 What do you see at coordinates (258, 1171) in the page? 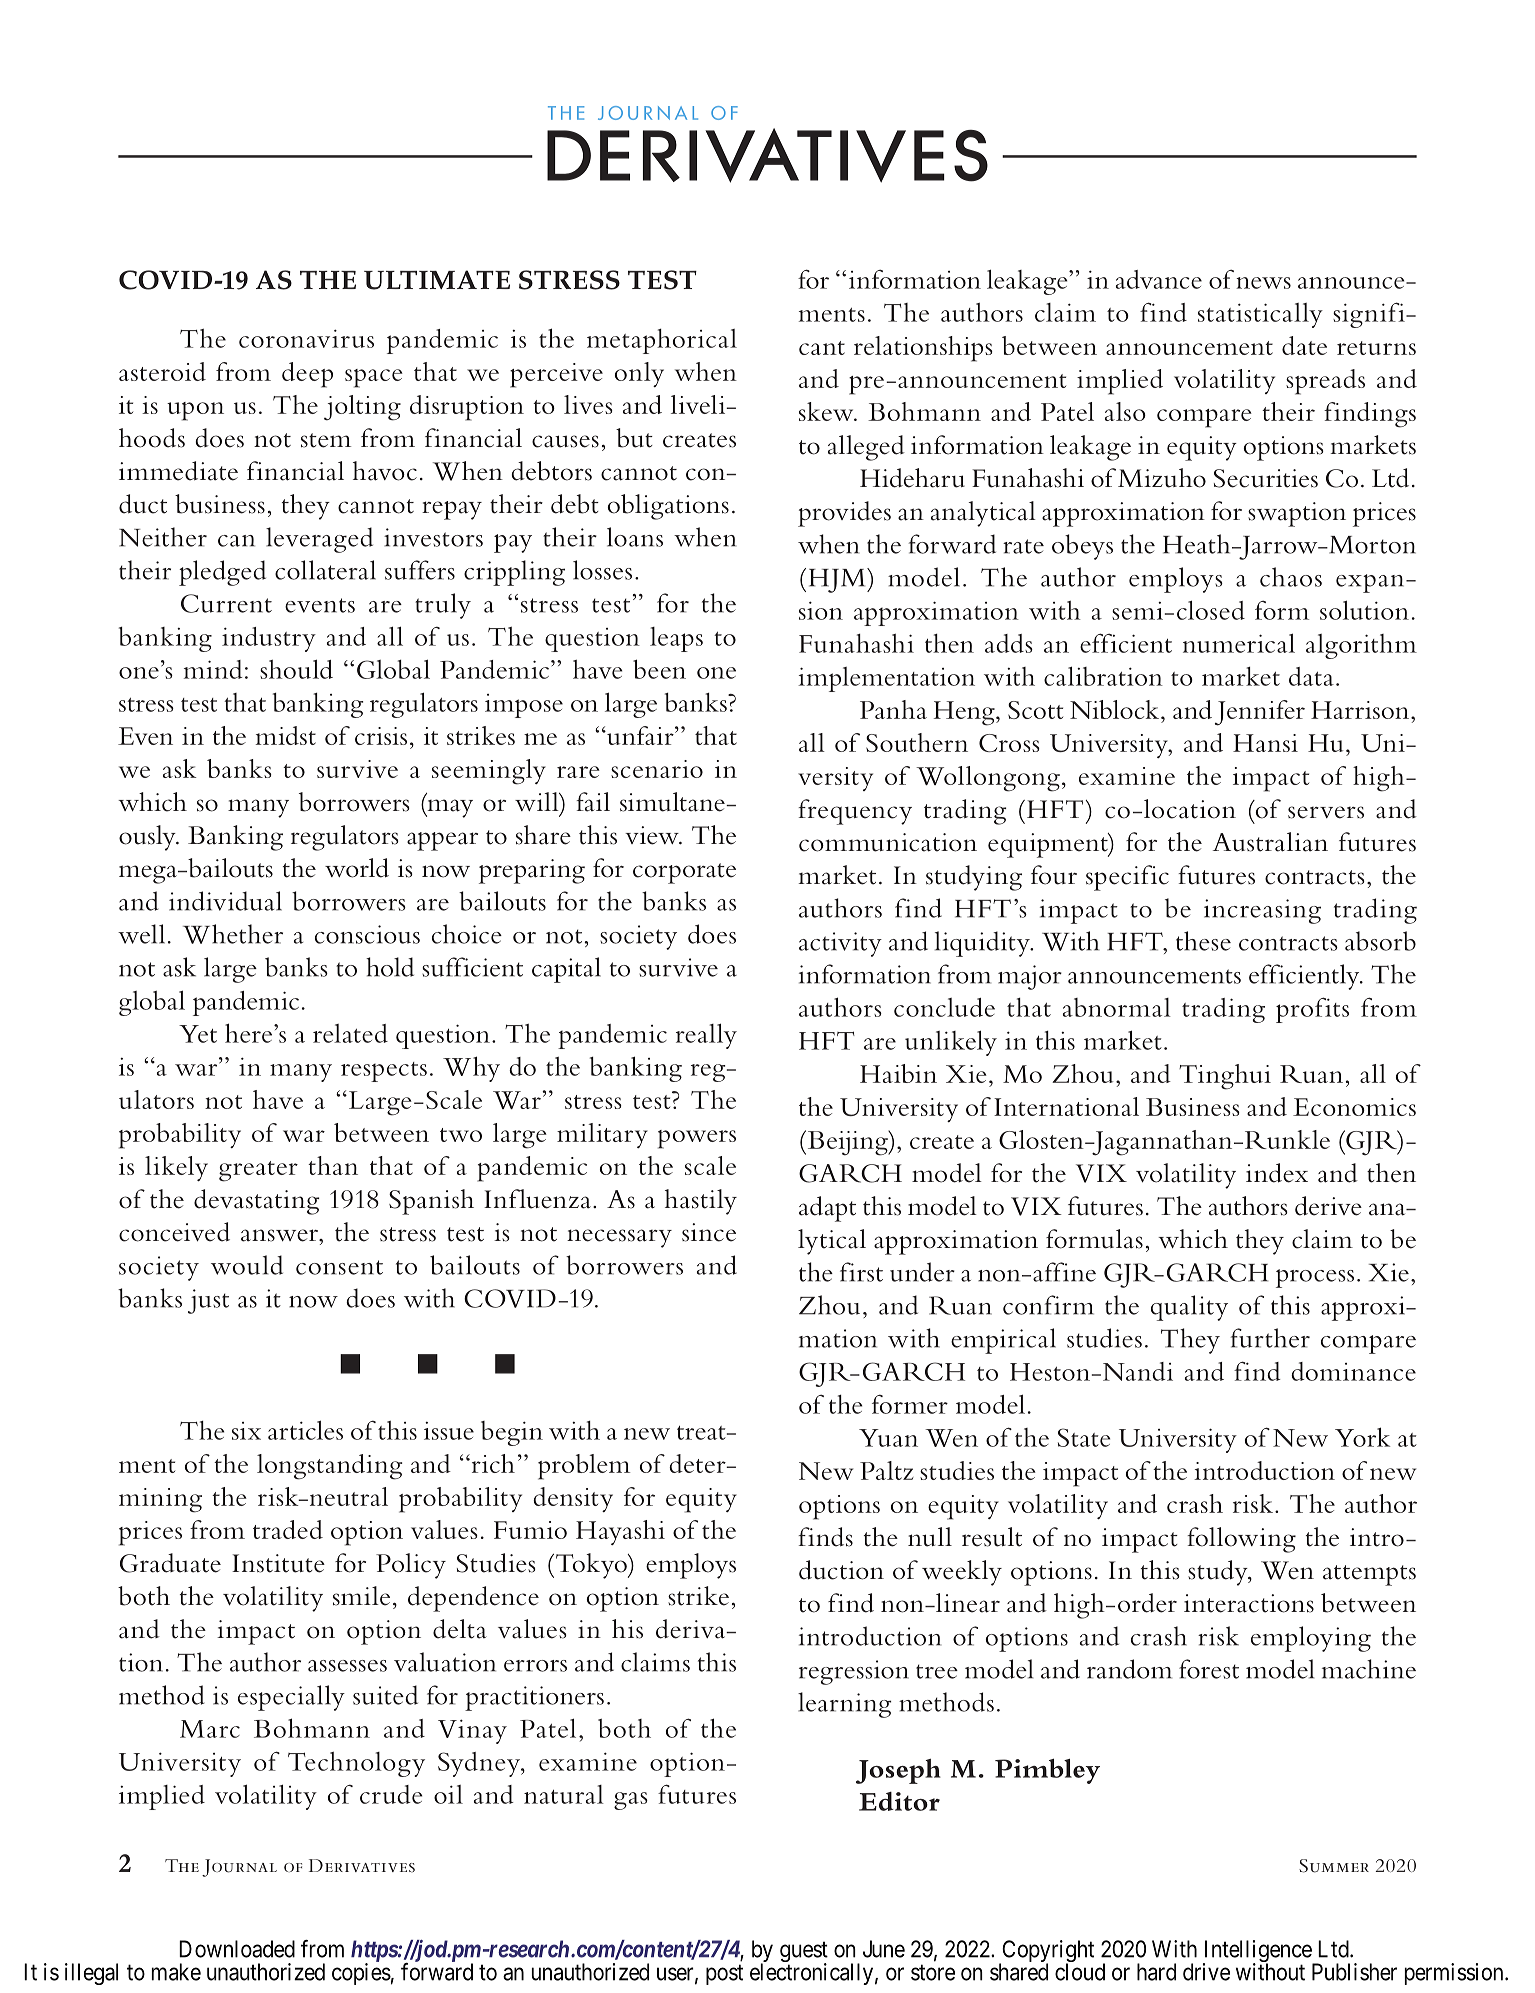
I see `greater` at bounding box center [258, 1171].
